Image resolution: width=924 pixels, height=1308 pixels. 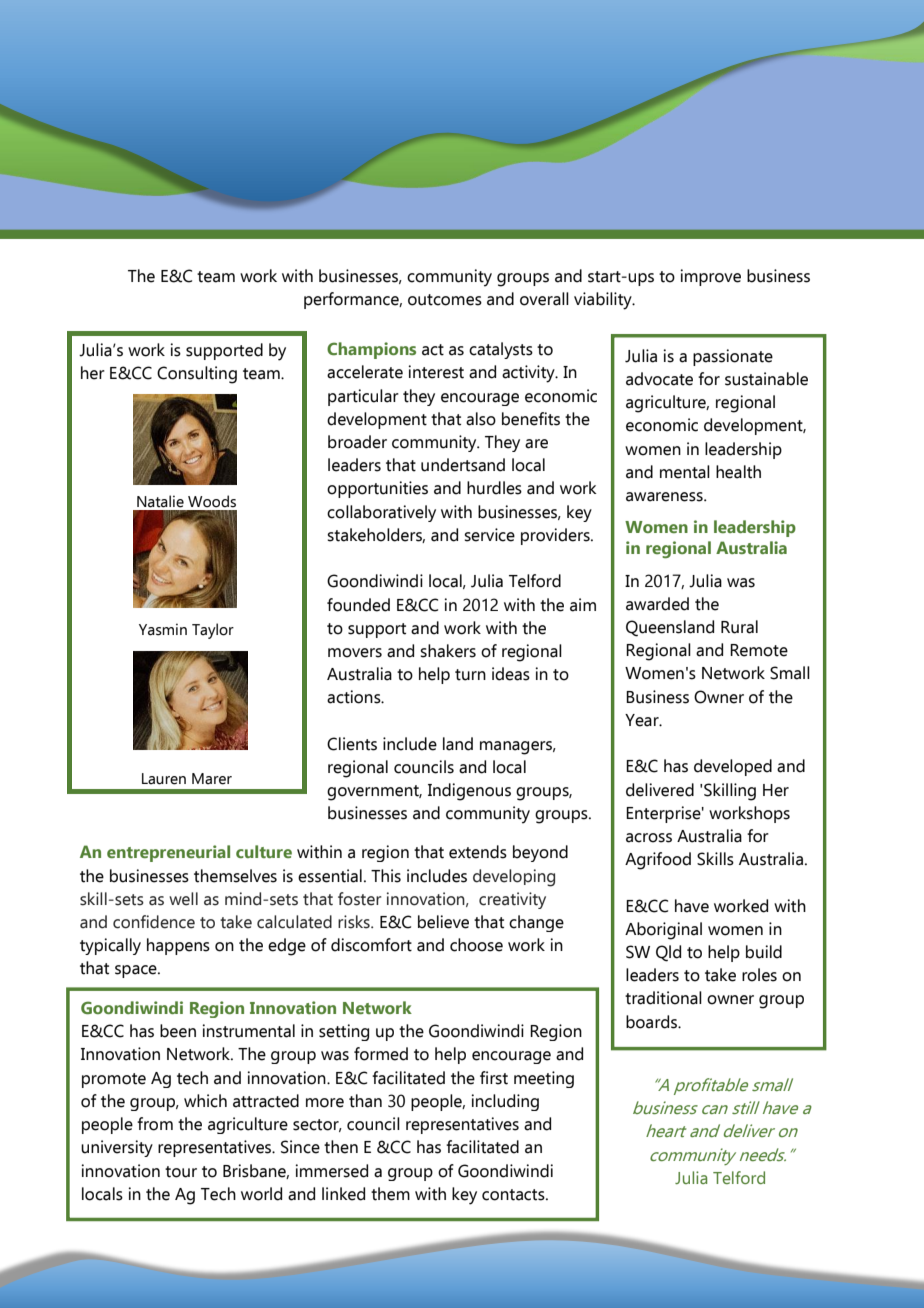 What do you see at coordinates (476, 945) in the screenshot?
I see `choose` at bounding box center [476, 945].
